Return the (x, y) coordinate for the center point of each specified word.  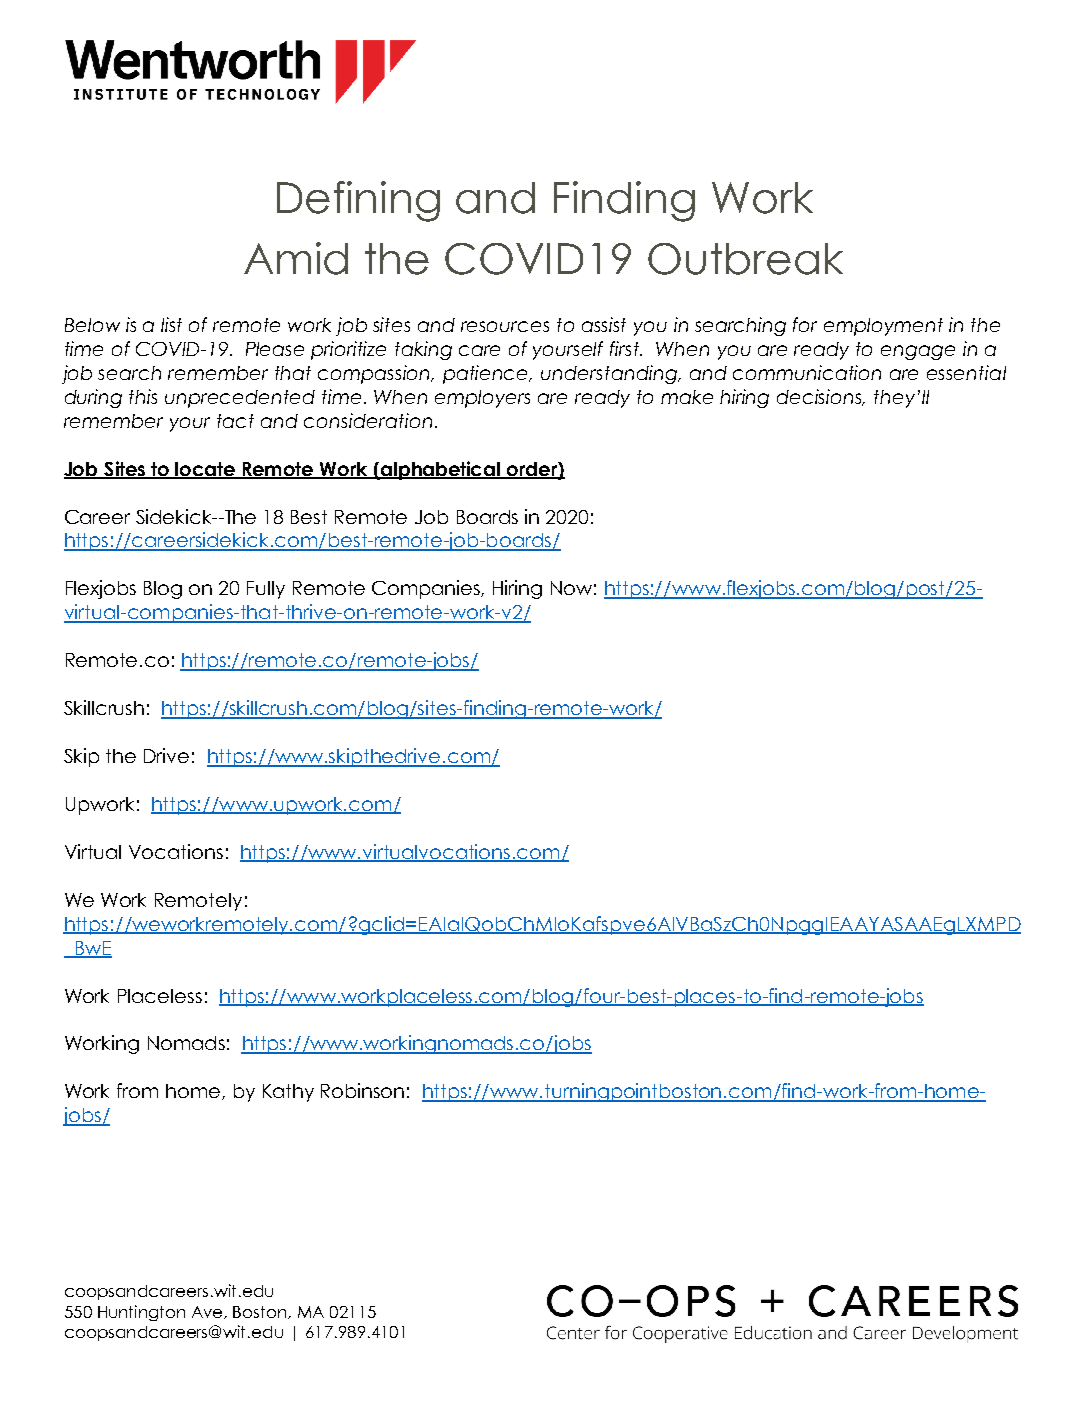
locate (206, 470)
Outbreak (745, 259)
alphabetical (441, 470)
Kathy (288, 1093)
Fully (266, 590)
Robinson (362, 1090)
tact (235, 421)
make (687, 397)
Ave (208, 1312)
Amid (296, 258)
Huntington (141, 1313)
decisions (821, 397)
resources (505, 326)
